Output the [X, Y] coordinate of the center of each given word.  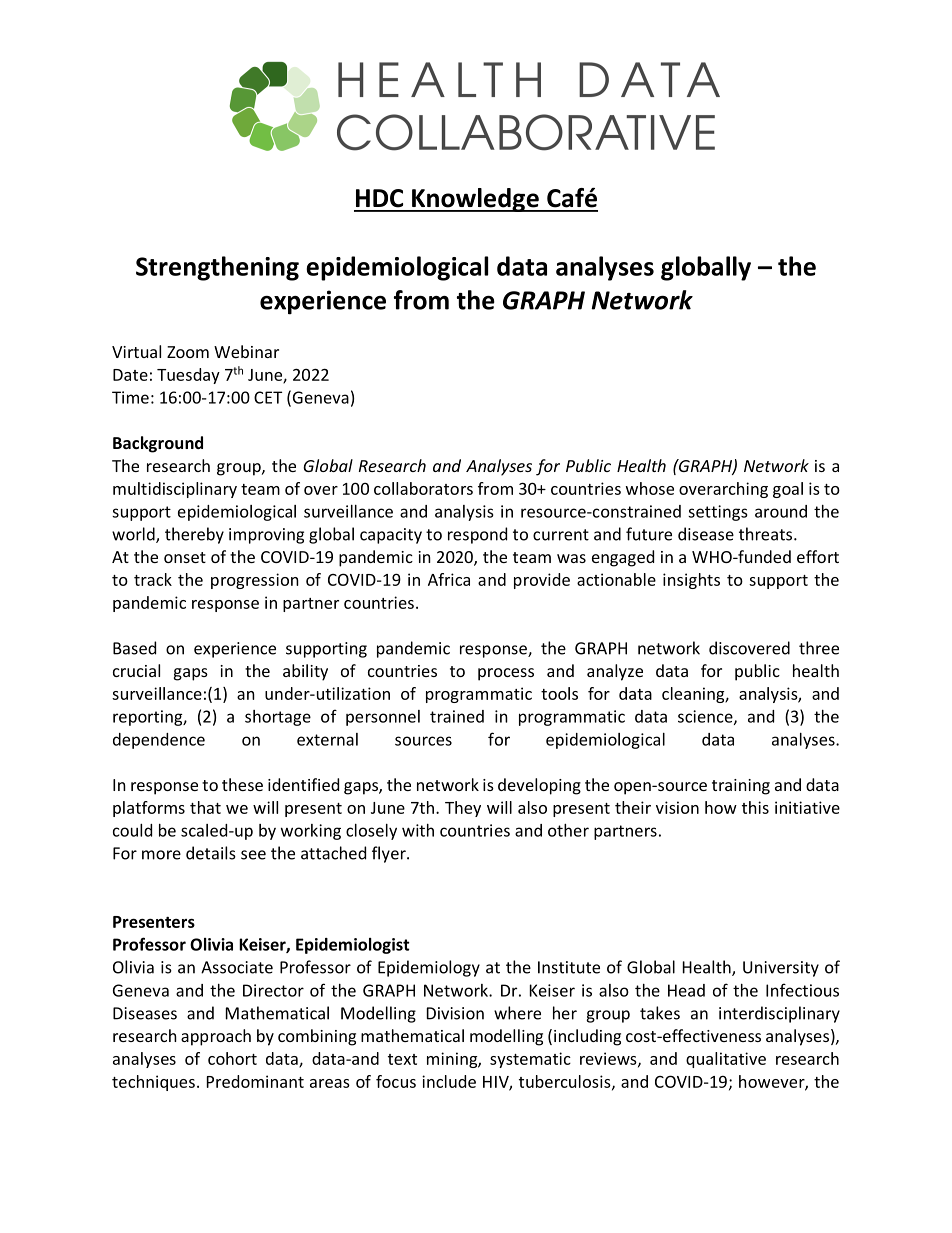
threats [767, 534]
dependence [159, 741]
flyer [390, 854]
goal [788, 490]
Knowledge [475, 200]
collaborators [423, 488]
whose [650, 488]
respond [477, 535]
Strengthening [217, 268]
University [781, 969]
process [506, 674]
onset [185, 557]
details [211, 853]
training [741, 787]
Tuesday [188, 376]
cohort [232, 1058]
